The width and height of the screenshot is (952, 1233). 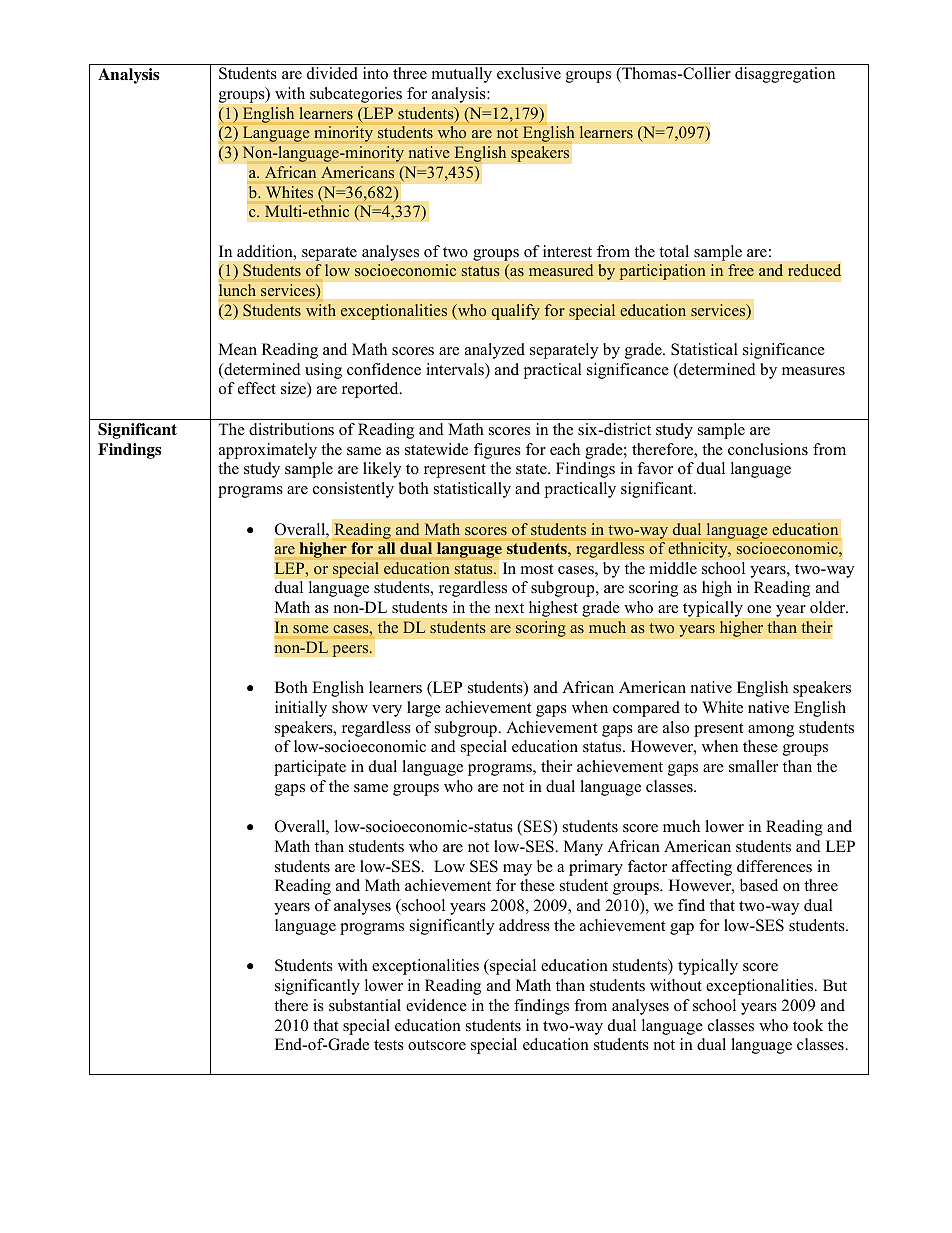 I want to click on total, so click(x=674, y=251).
